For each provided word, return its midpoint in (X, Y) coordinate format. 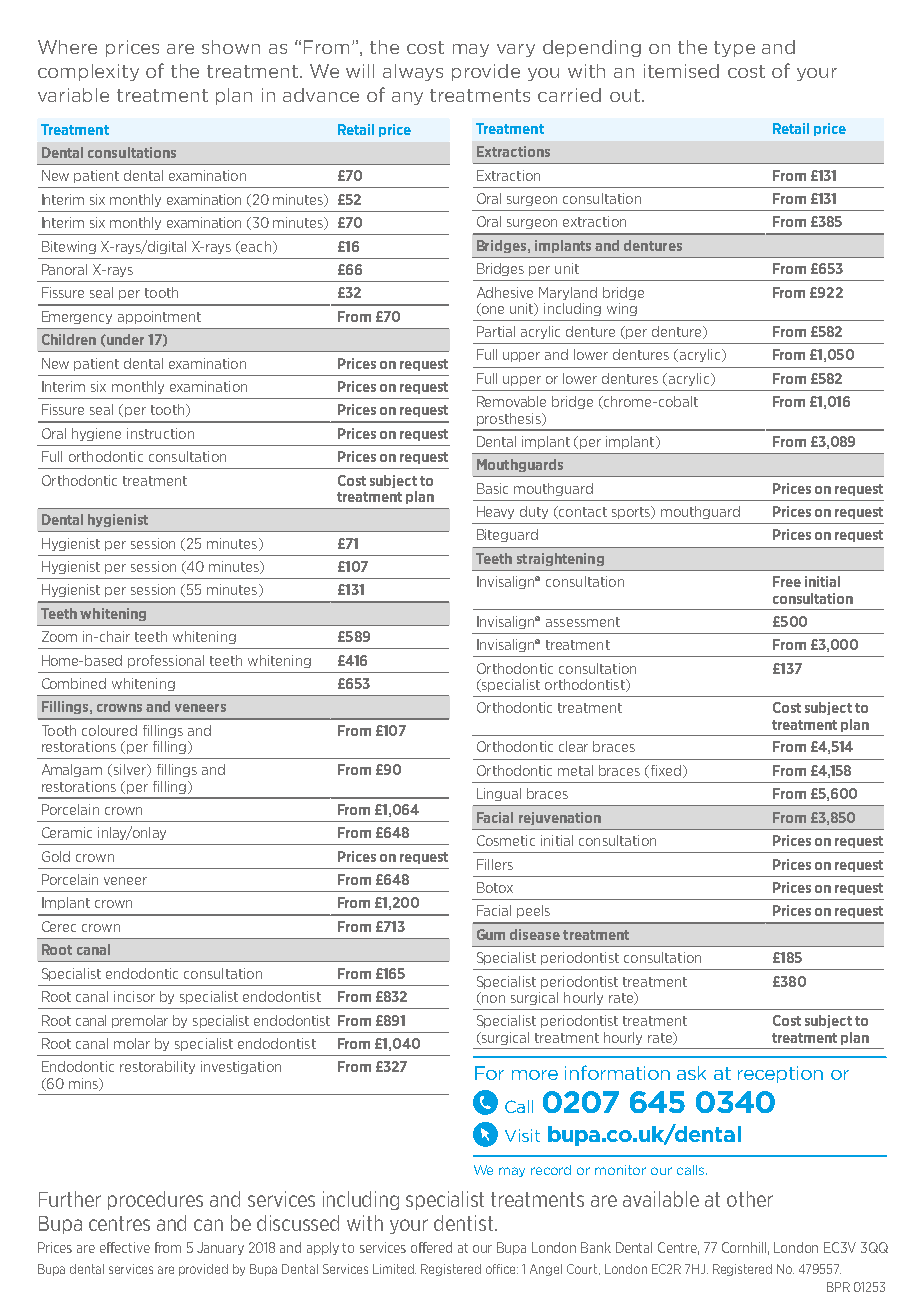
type (734, 49)
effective (125, 1247)
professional (166, 661)
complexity (88, 72)
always (413, 72)
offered (431, 1247)
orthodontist (586, 685)
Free (787, 581)
